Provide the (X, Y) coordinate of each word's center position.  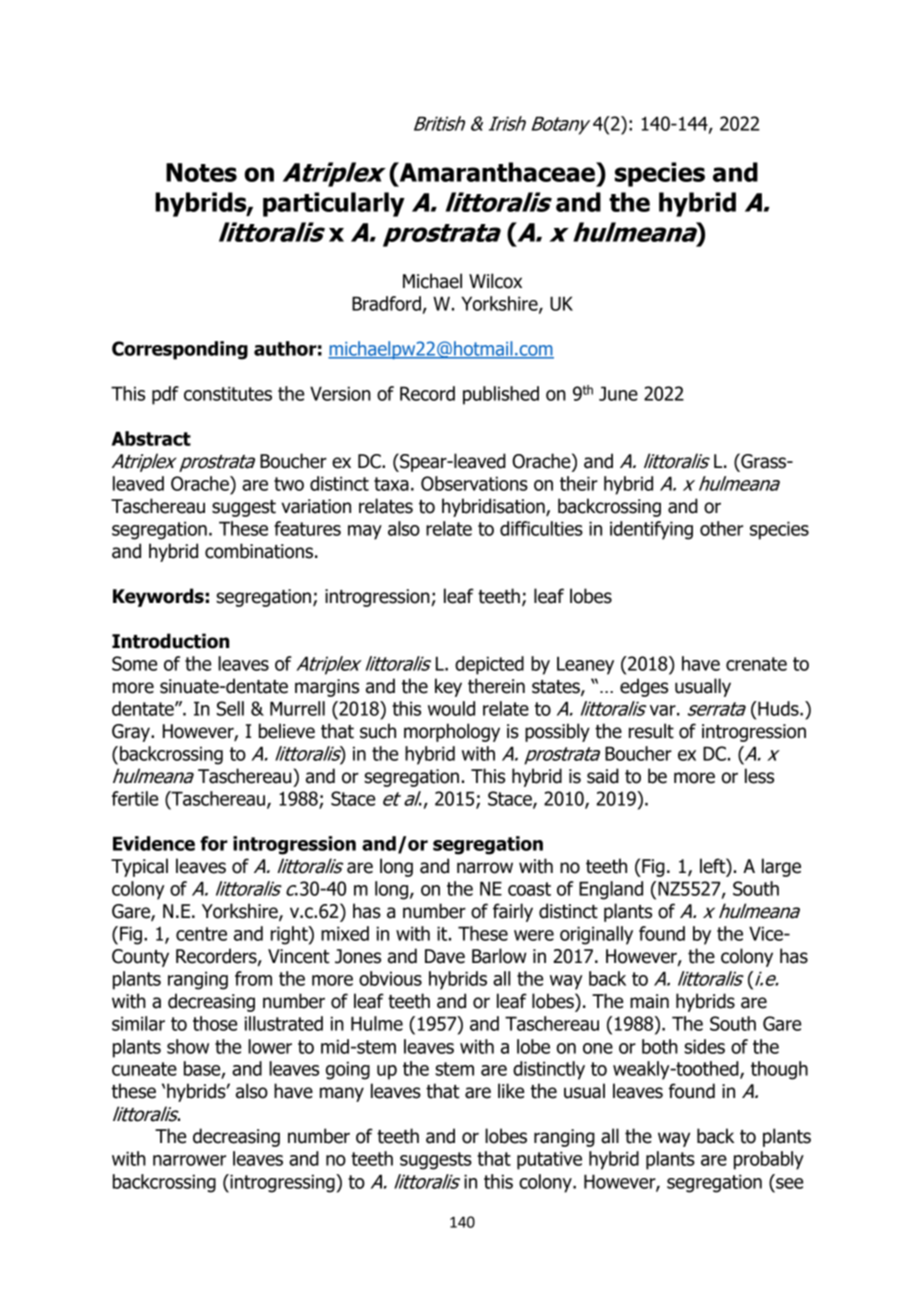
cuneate (144, 1069)
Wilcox (495, 281)
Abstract (151, 438)
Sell (230, 708)
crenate (756, 664)
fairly (513, 912)
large (781, 867)
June (618, 393)
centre (201, 934)
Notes (201, 172)
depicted (489, 665)
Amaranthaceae (497, 172)
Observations (474, 483)
